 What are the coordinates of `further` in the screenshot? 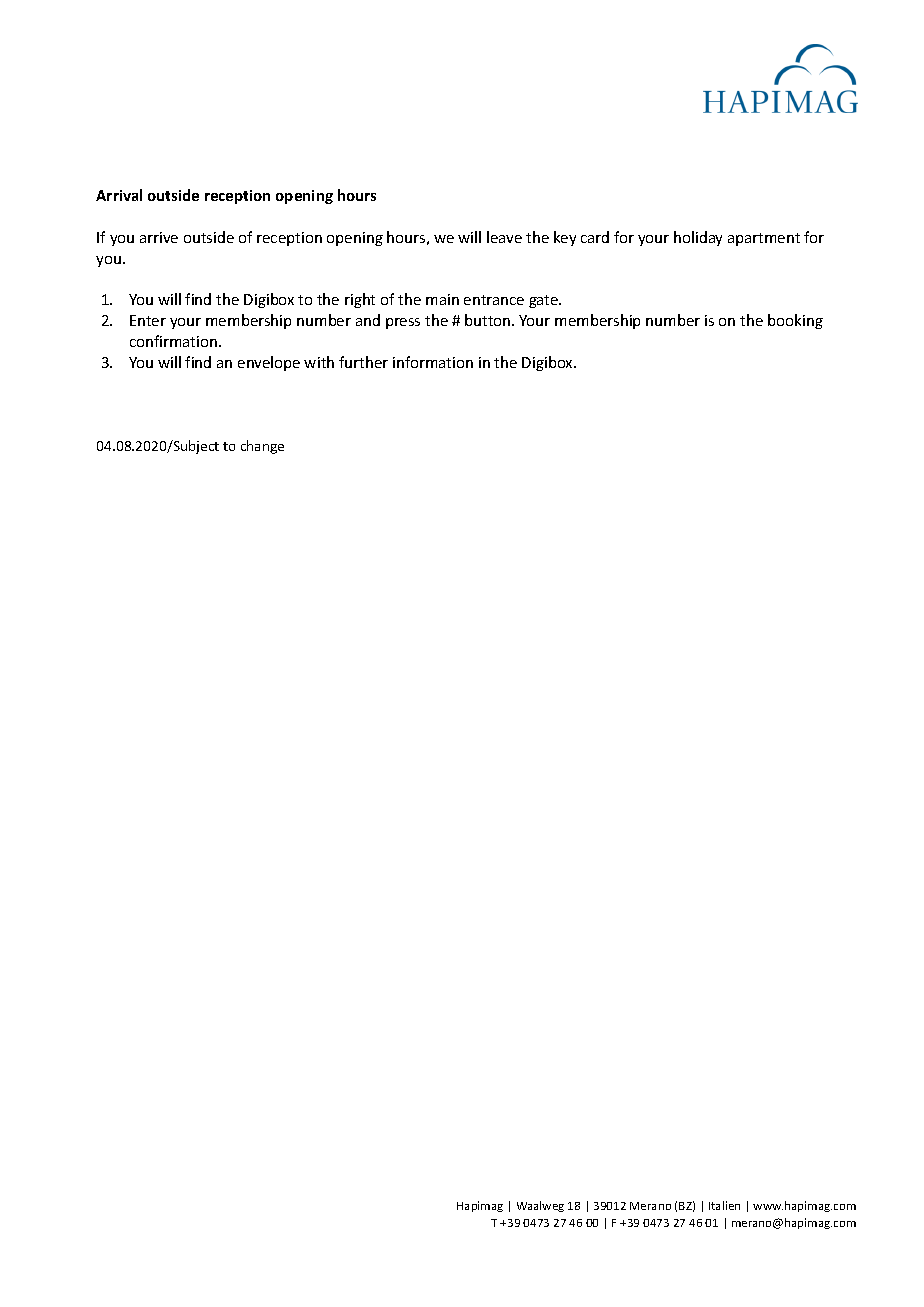 It's located at (363, 362).
